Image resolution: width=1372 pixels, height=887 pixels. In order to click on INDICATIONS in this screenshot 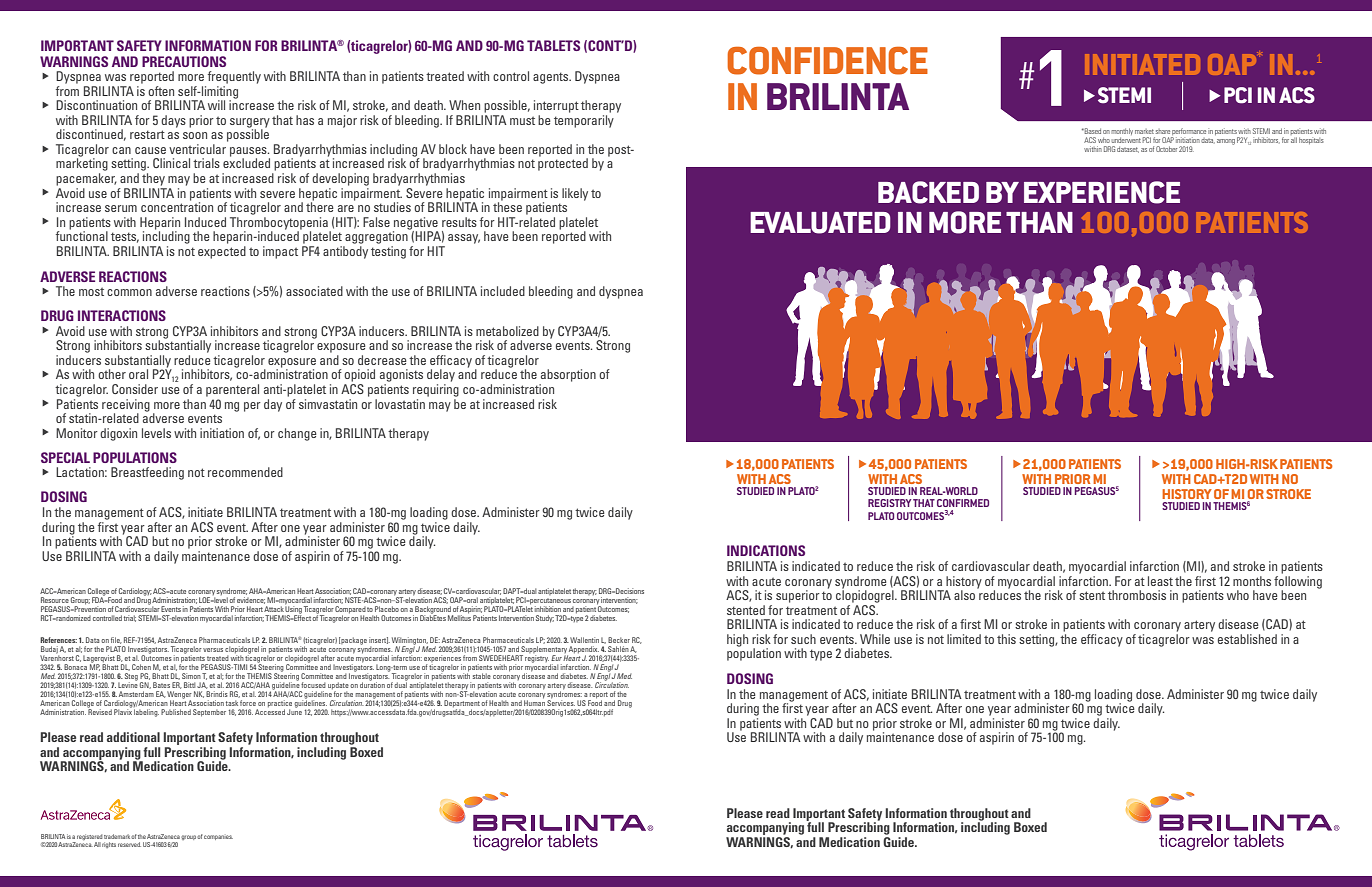, I will do `click(766, 550)`.
